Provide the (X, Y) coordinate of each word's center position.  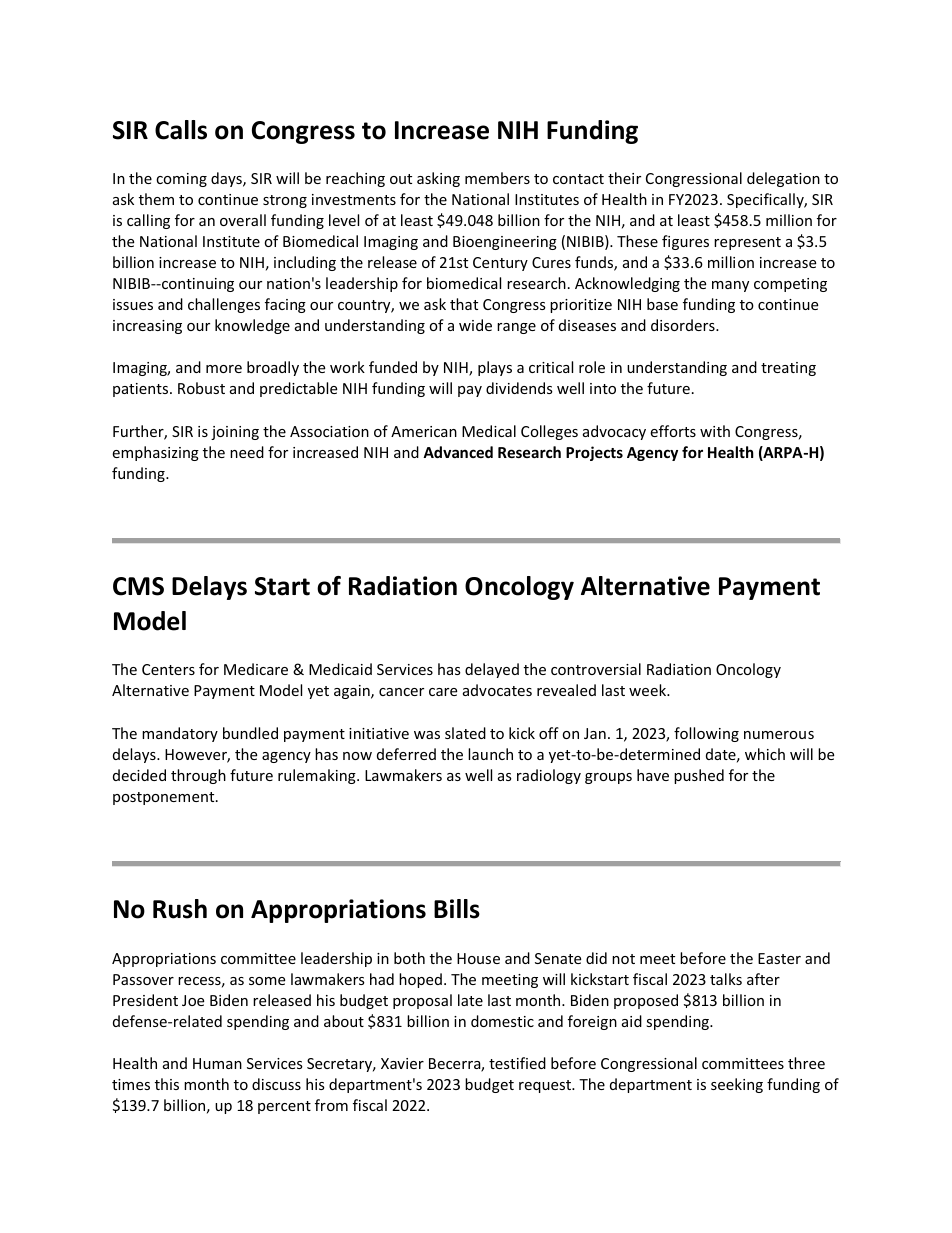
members (497, 178)
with (715, 431)
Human (217, 1063)
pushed (699, 776)
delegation (783, 179)
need (247, 452)
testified (517, 1063)
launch (490, 754)
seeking (737, 1085)
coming (181, 180)
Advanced (458, 452)
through (198, 776)
